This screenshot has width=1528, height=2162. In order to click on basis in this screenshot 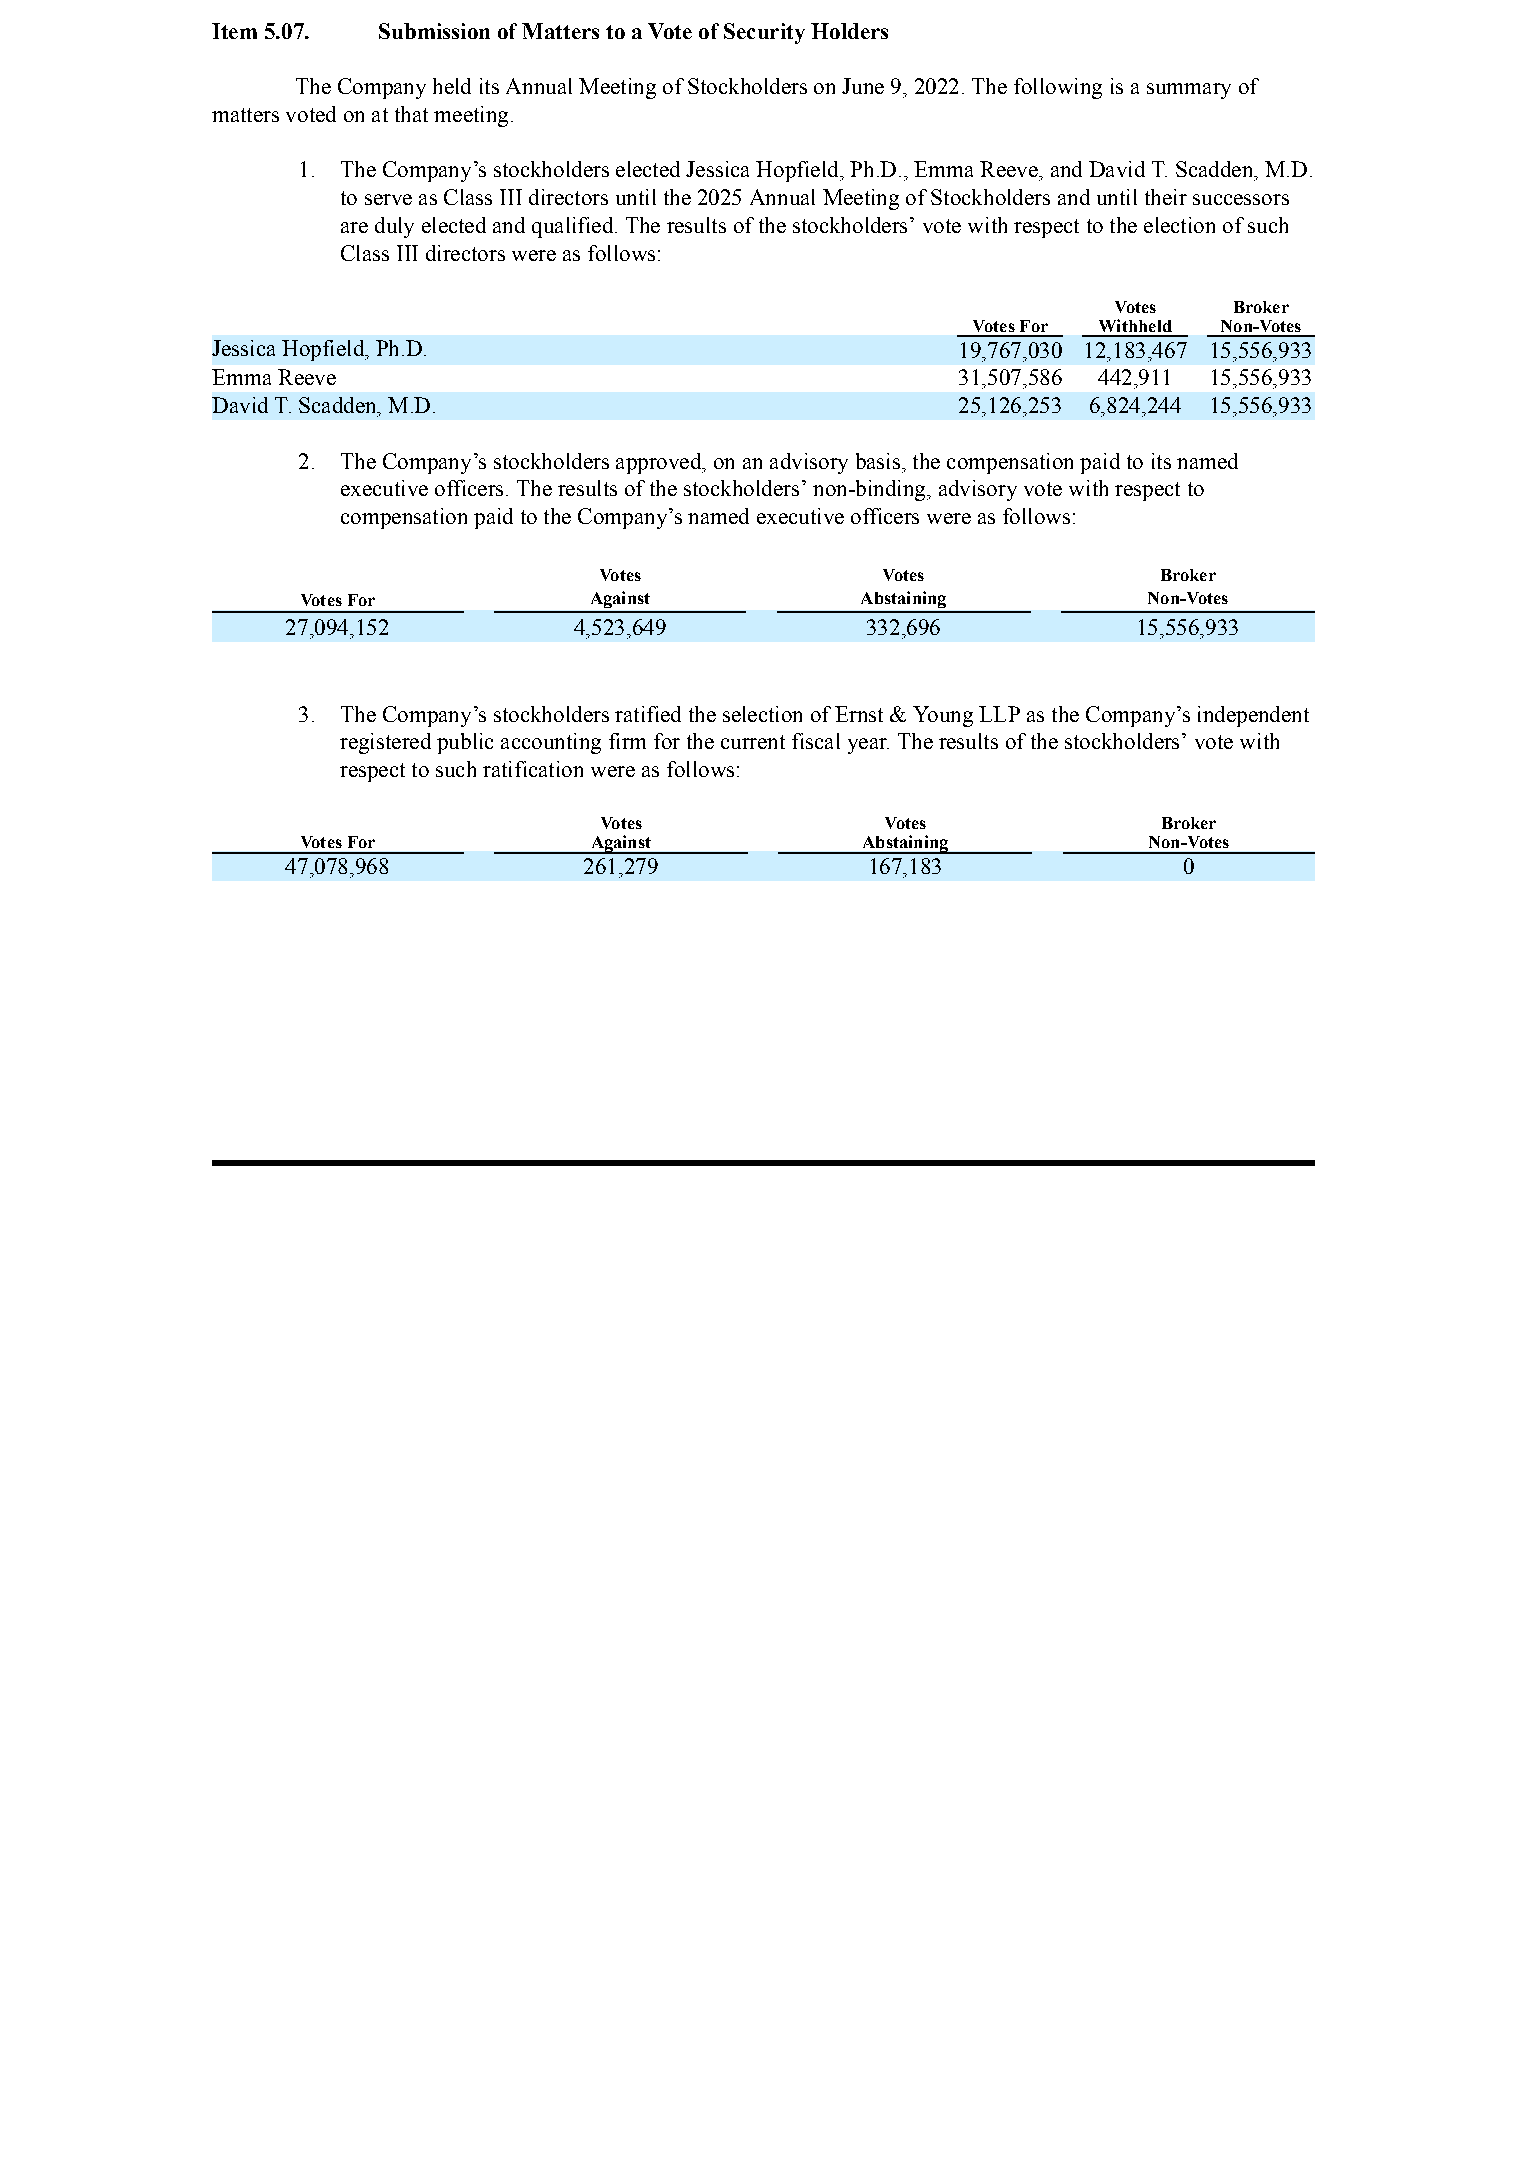, I will do `click(878, 461)`.
